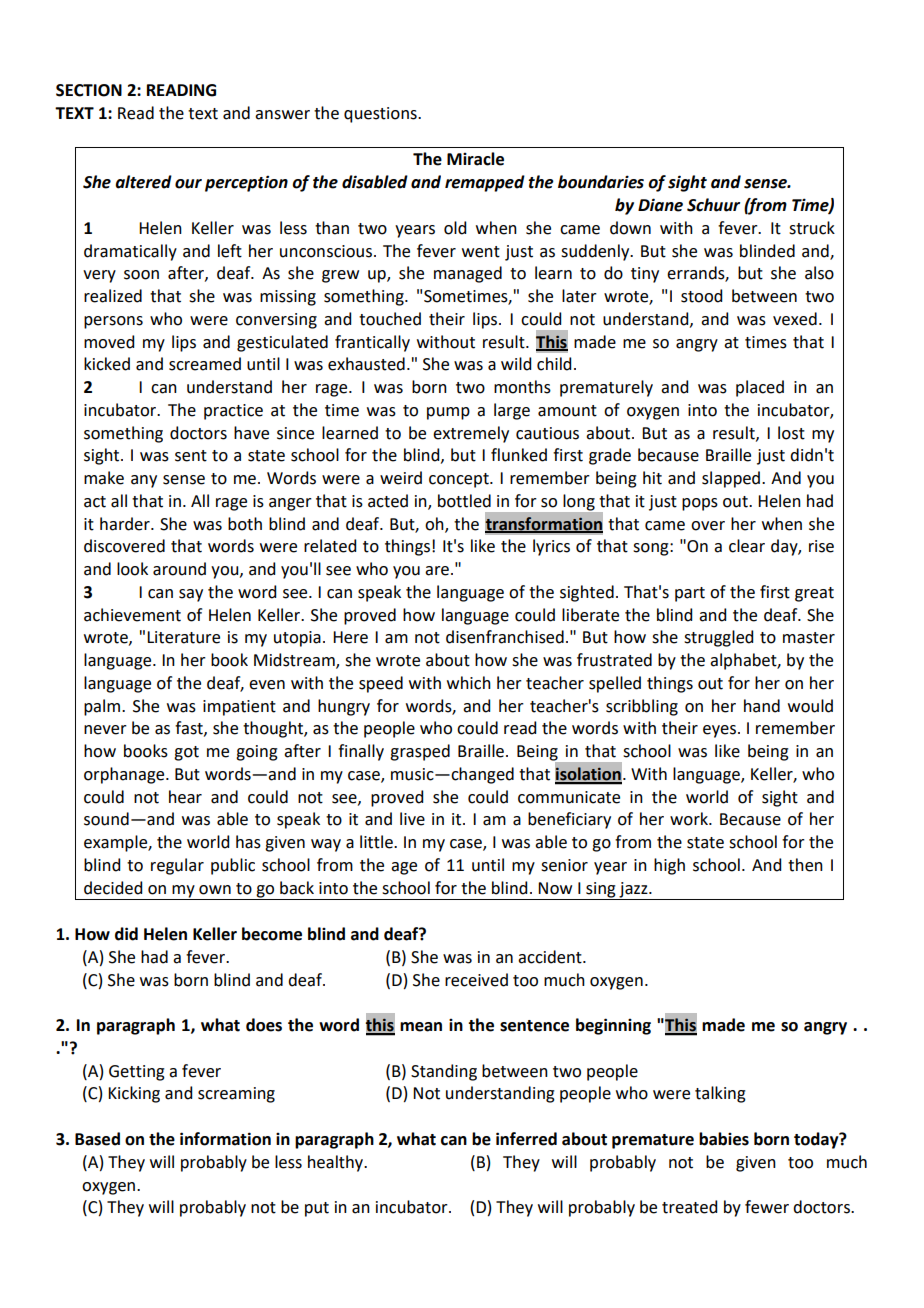 Image resolution: width=924 pixels, height=1308 pixels. I want to click on inferred, so click(526, 1139).
